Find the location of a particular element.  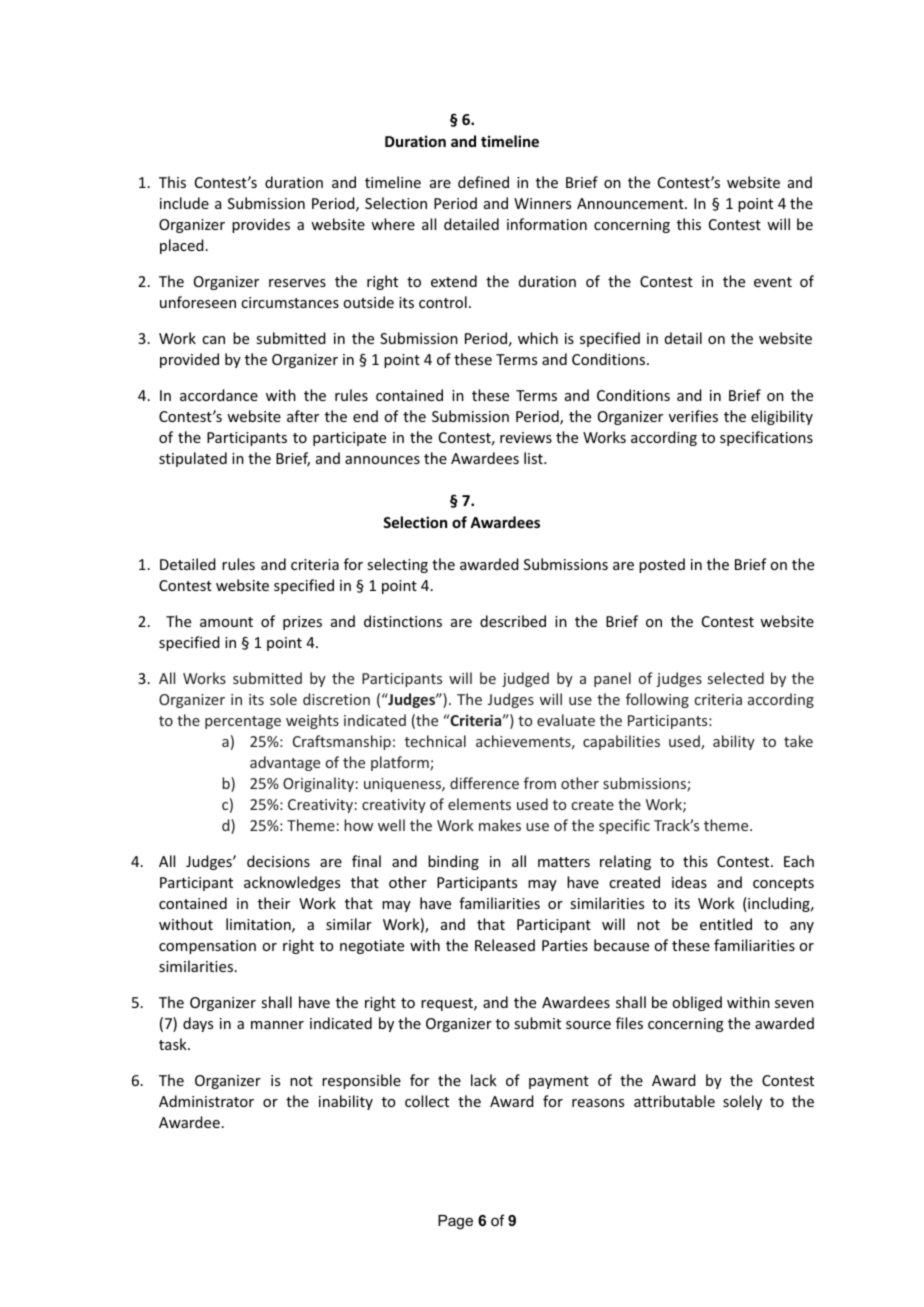

obliged is located at coordinates (697, 1003).
